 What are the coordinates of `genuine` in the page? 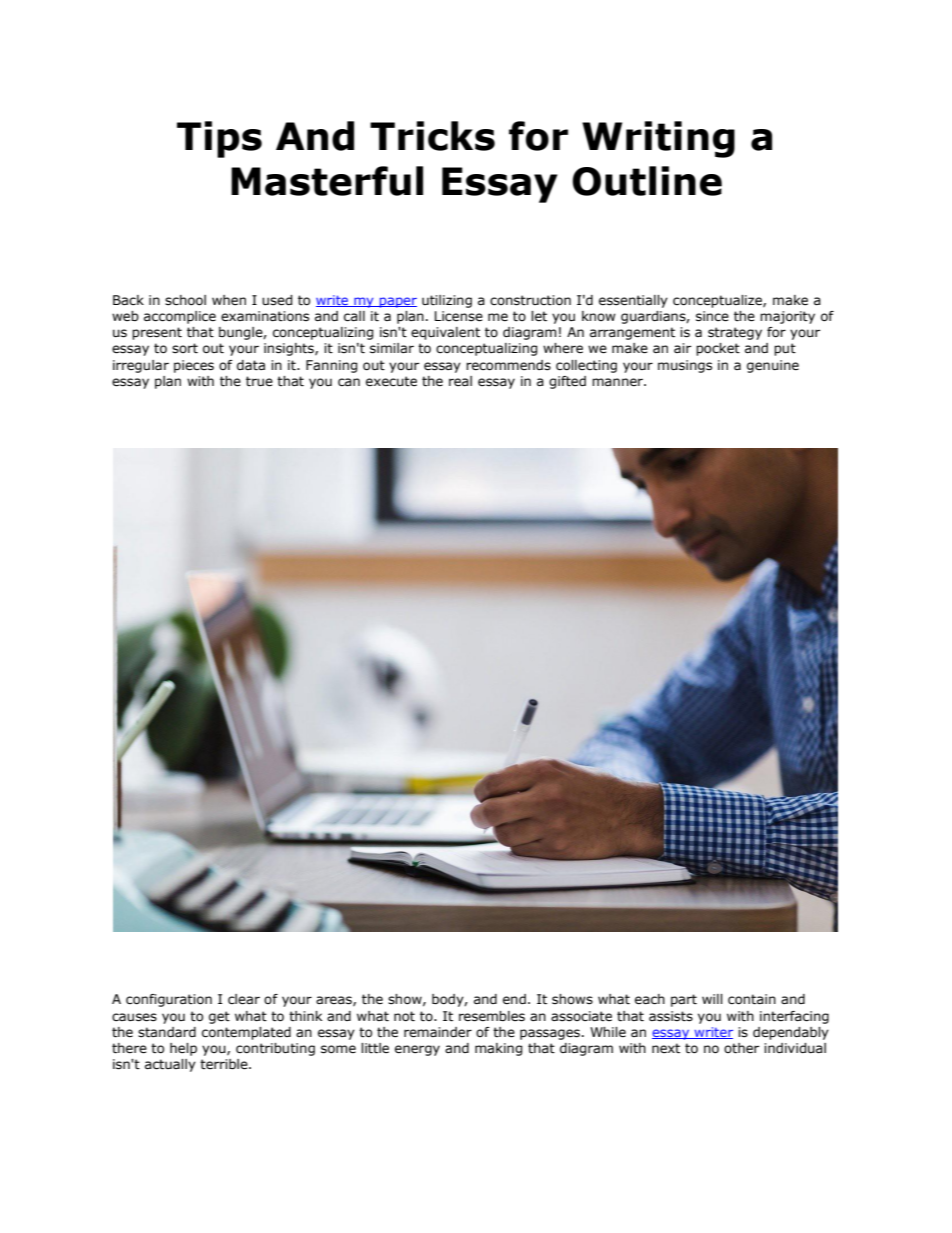 It's located at (773, 366).
